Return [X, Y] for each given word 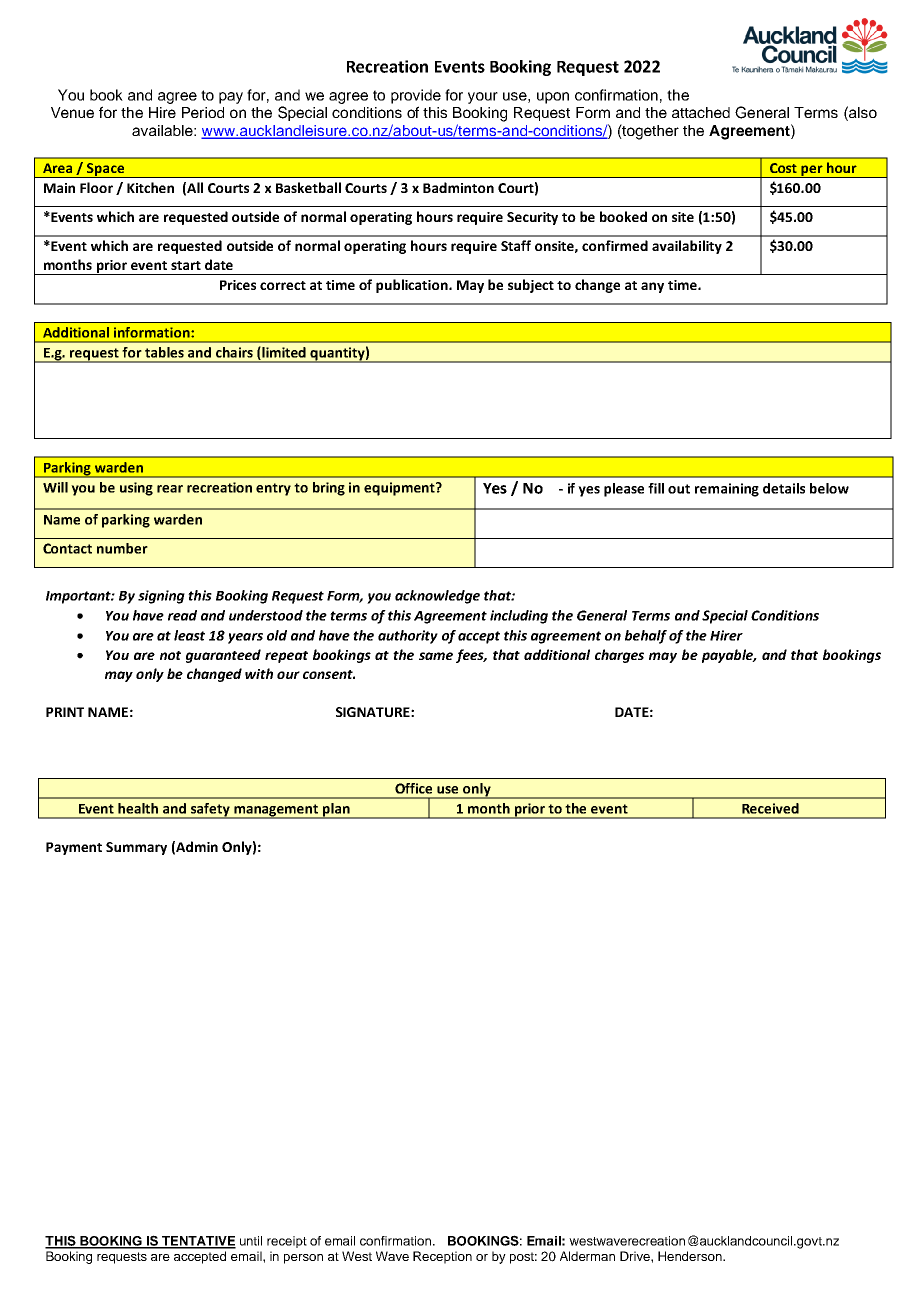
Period [203, 112]
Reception [442, 1257]
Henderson [691, 1256]
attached [701, 112]
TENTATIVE [198, 1242]
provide [416, 96]
